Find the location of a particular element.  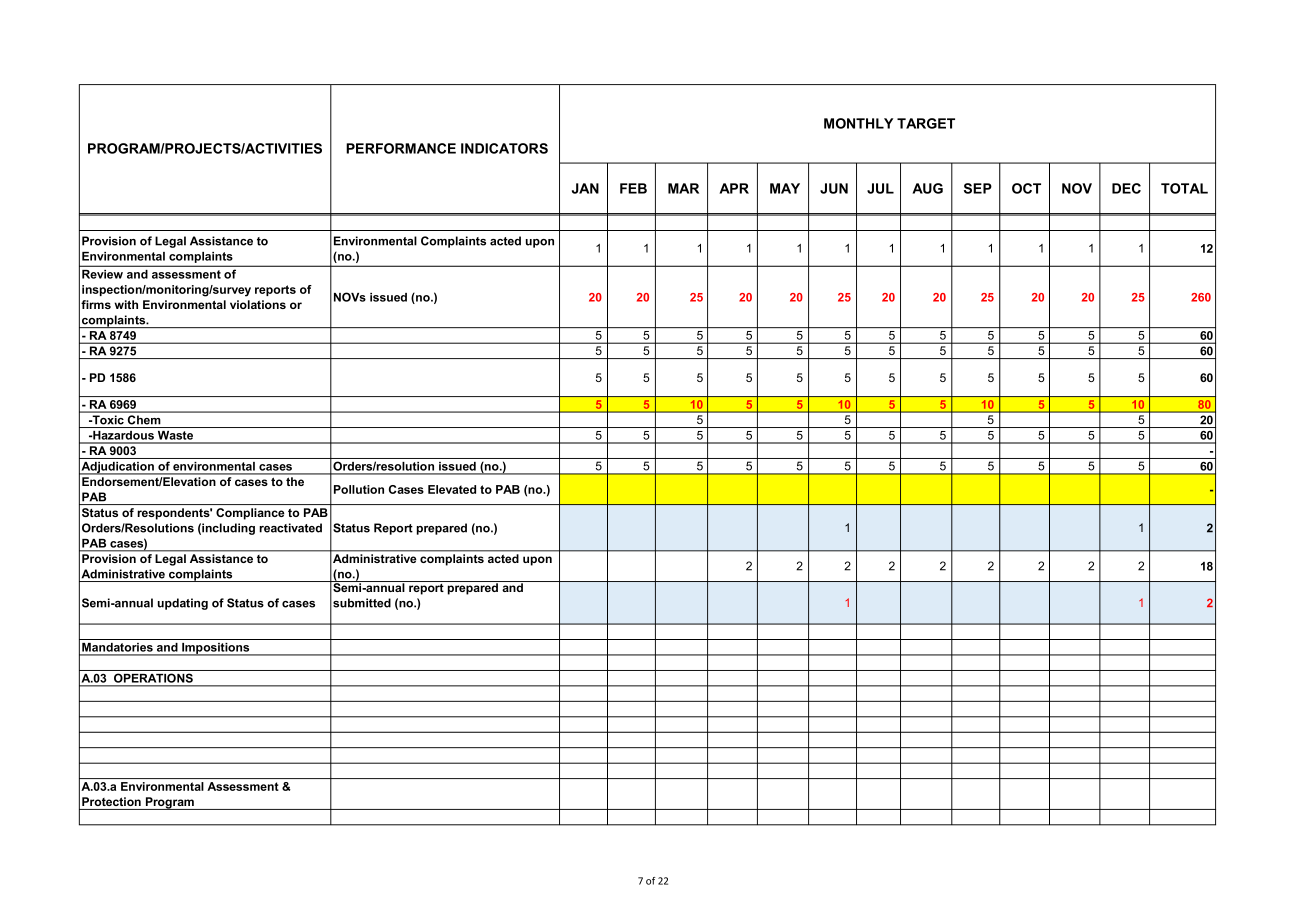

Impositions is located at coordinates (216, 649).
